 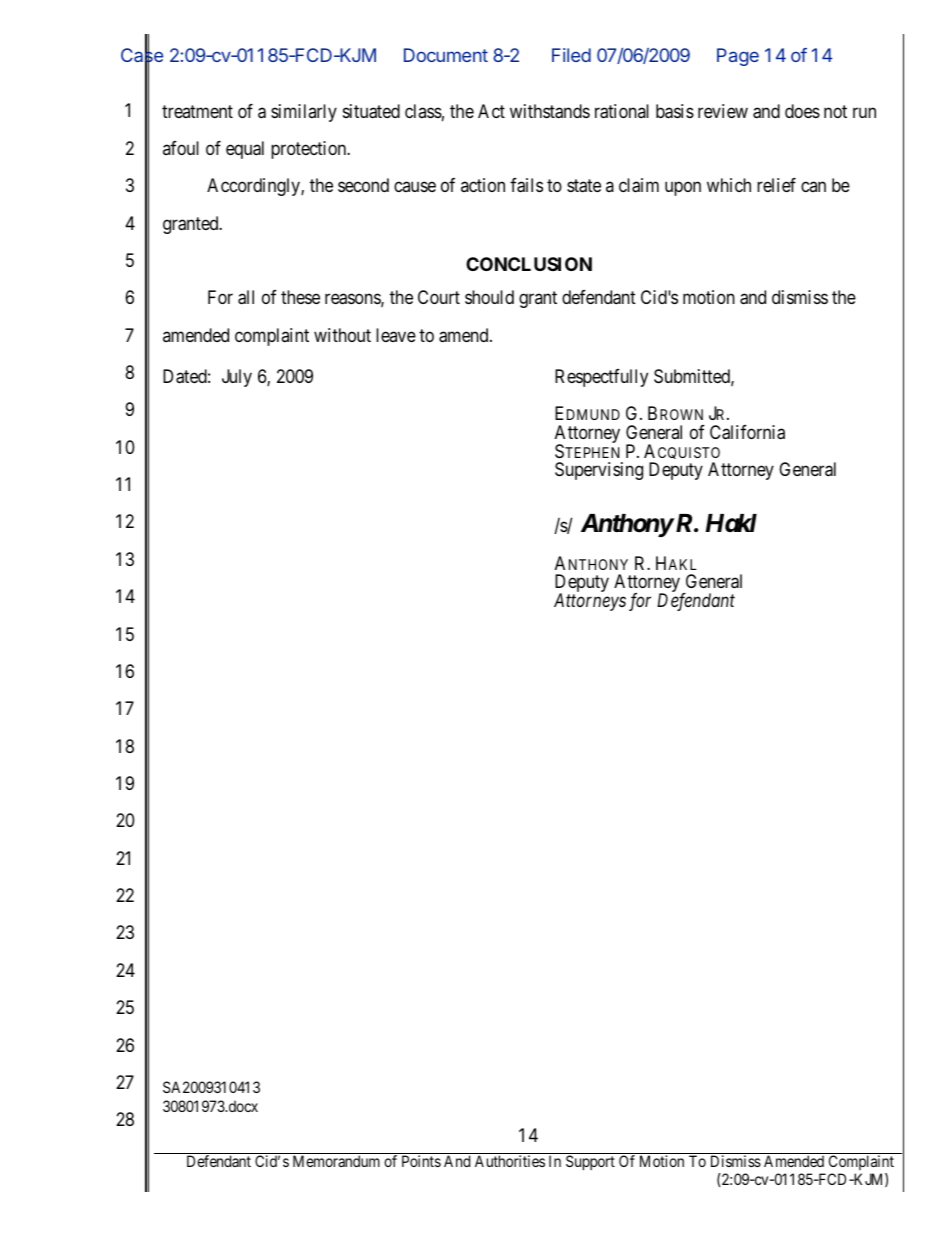 What do you see at coordinates (245, 150) in the image?
I see `equal` at bounding box center [245, 150].
